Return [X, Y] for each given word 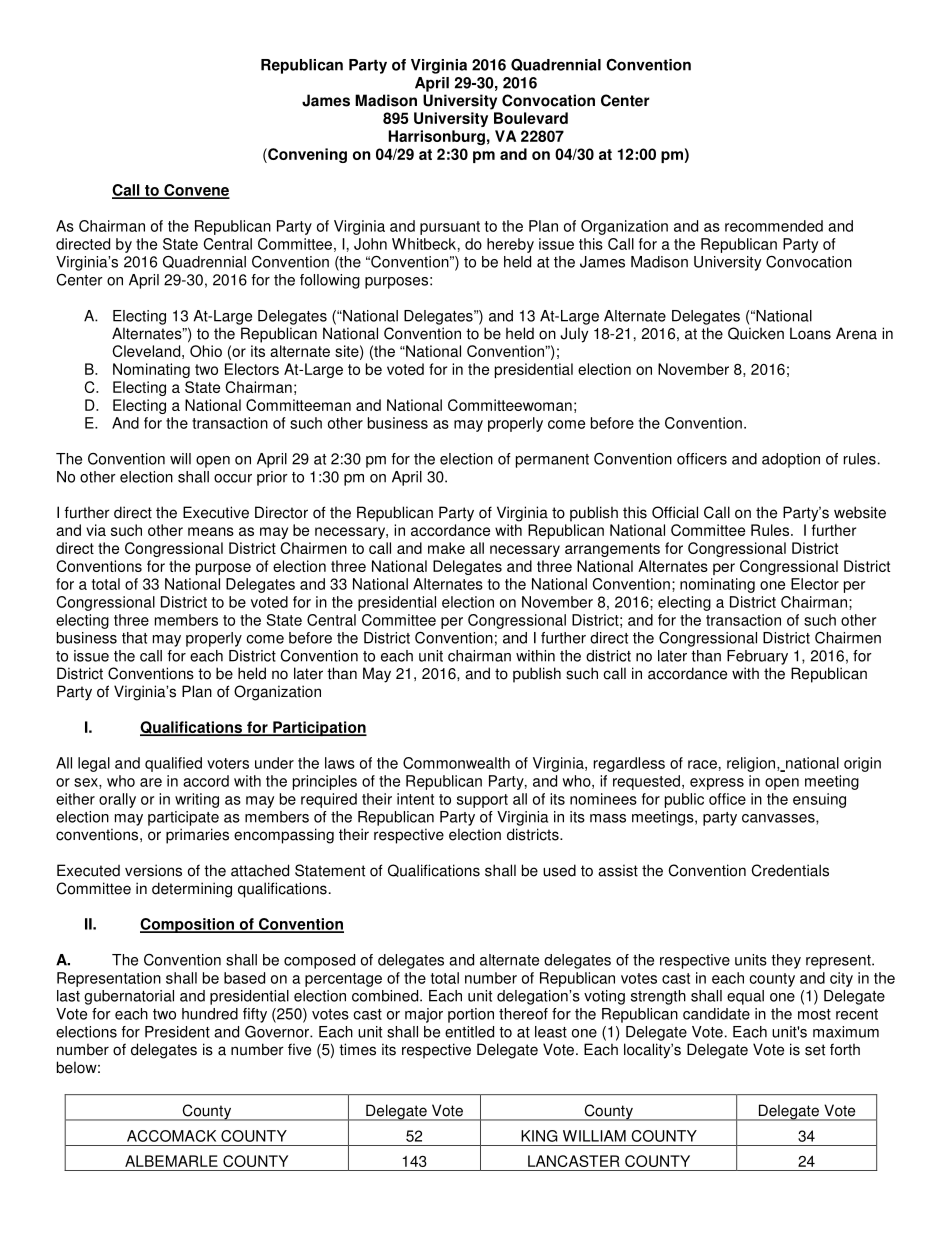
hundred [210, 1014]
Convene [196, 191]
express [717, 784]
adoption [791, 460]
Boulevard [531, 118]
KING [539, 1136]
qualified [173, 764]
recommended [774, 226]
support [482, 801]
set [815, 1050]
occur [233, 478]
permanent [552, 461]
